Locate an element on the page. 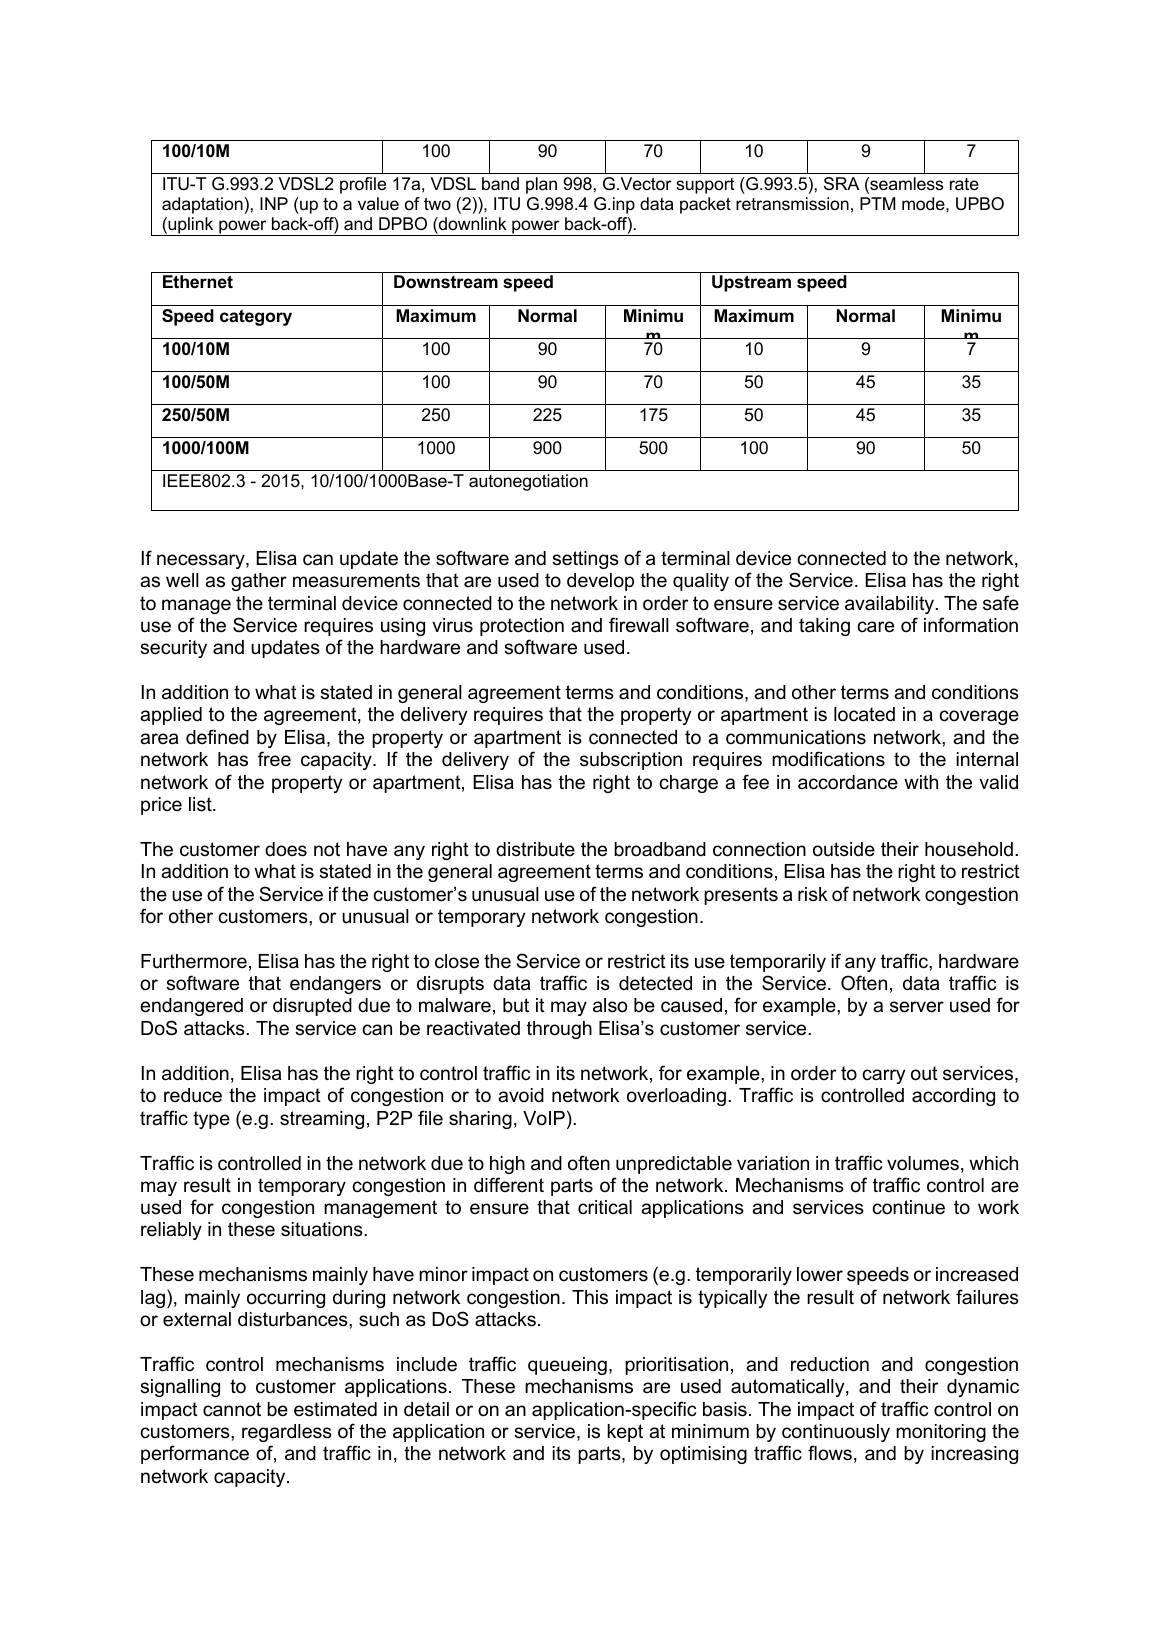 Image resolution: width=1159 pixels, height=1640 pixels. does is located at coordinates (286, 849).
